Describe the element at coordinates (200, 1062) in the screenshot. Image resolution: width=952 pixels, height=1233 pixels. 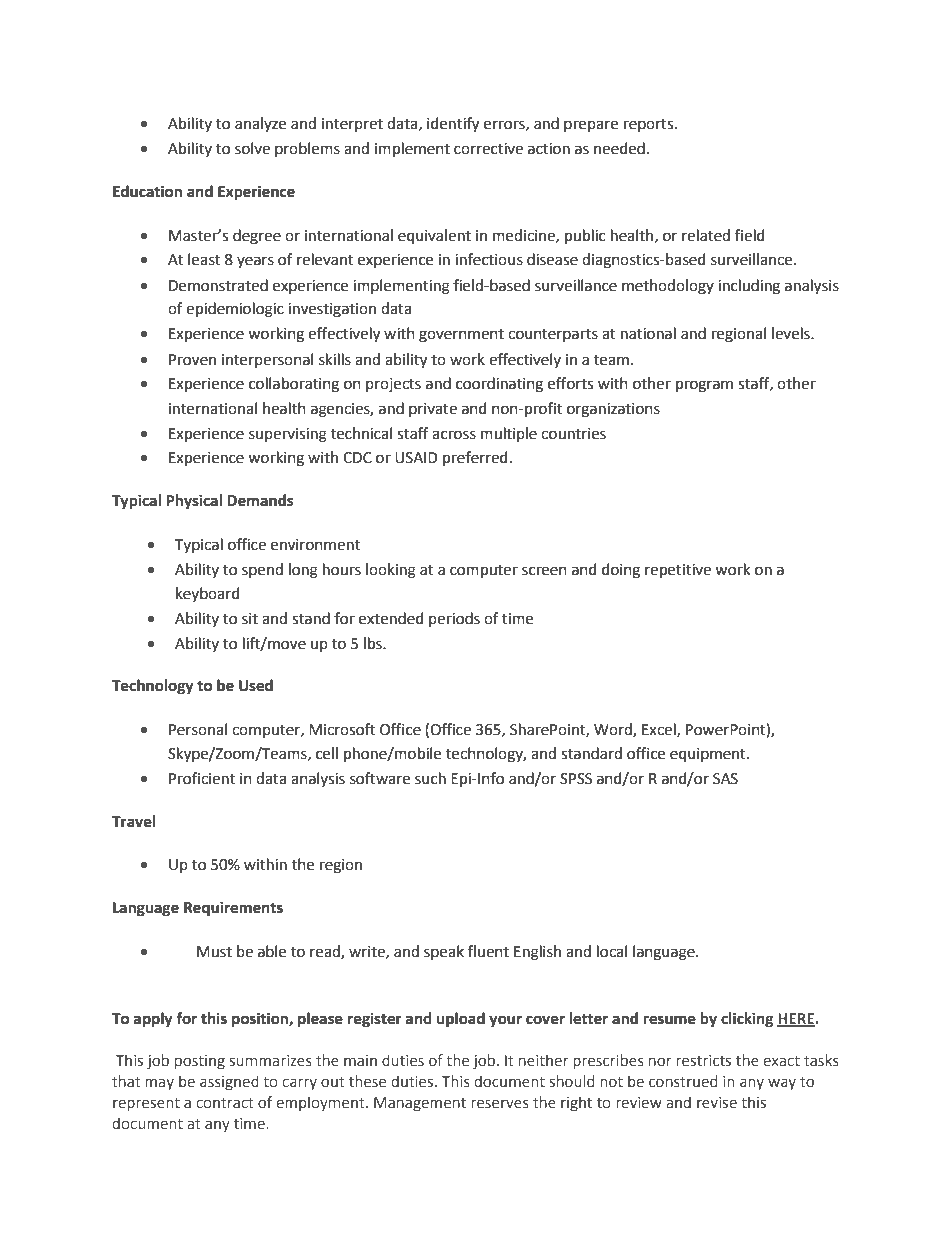
I see `posting` at that location.
